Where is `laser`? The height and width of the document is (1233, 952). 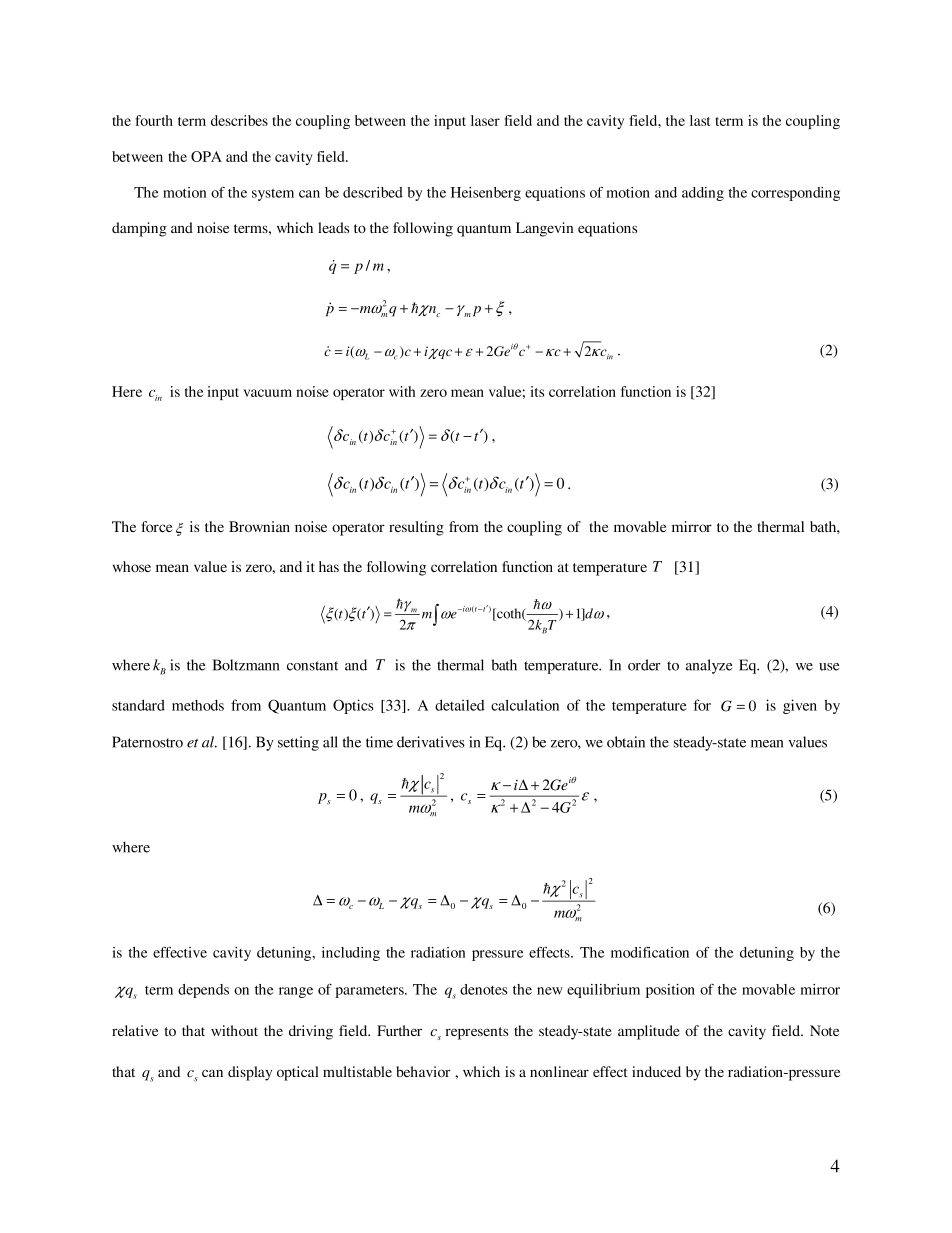
laser is located at coordinates (485, 120).
